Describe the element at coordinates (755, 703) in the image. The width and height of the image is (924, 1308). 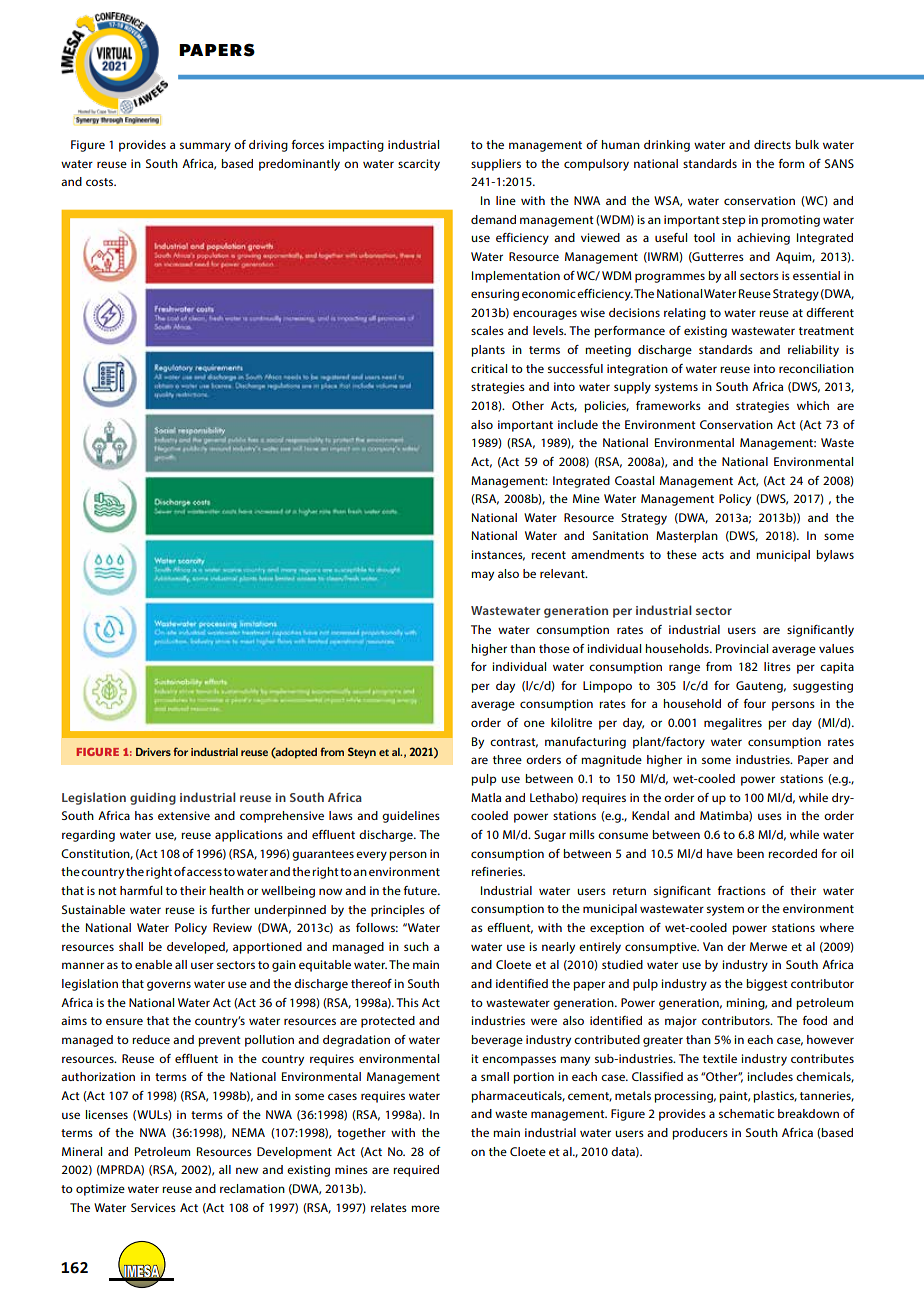
I see `four` at that location.
